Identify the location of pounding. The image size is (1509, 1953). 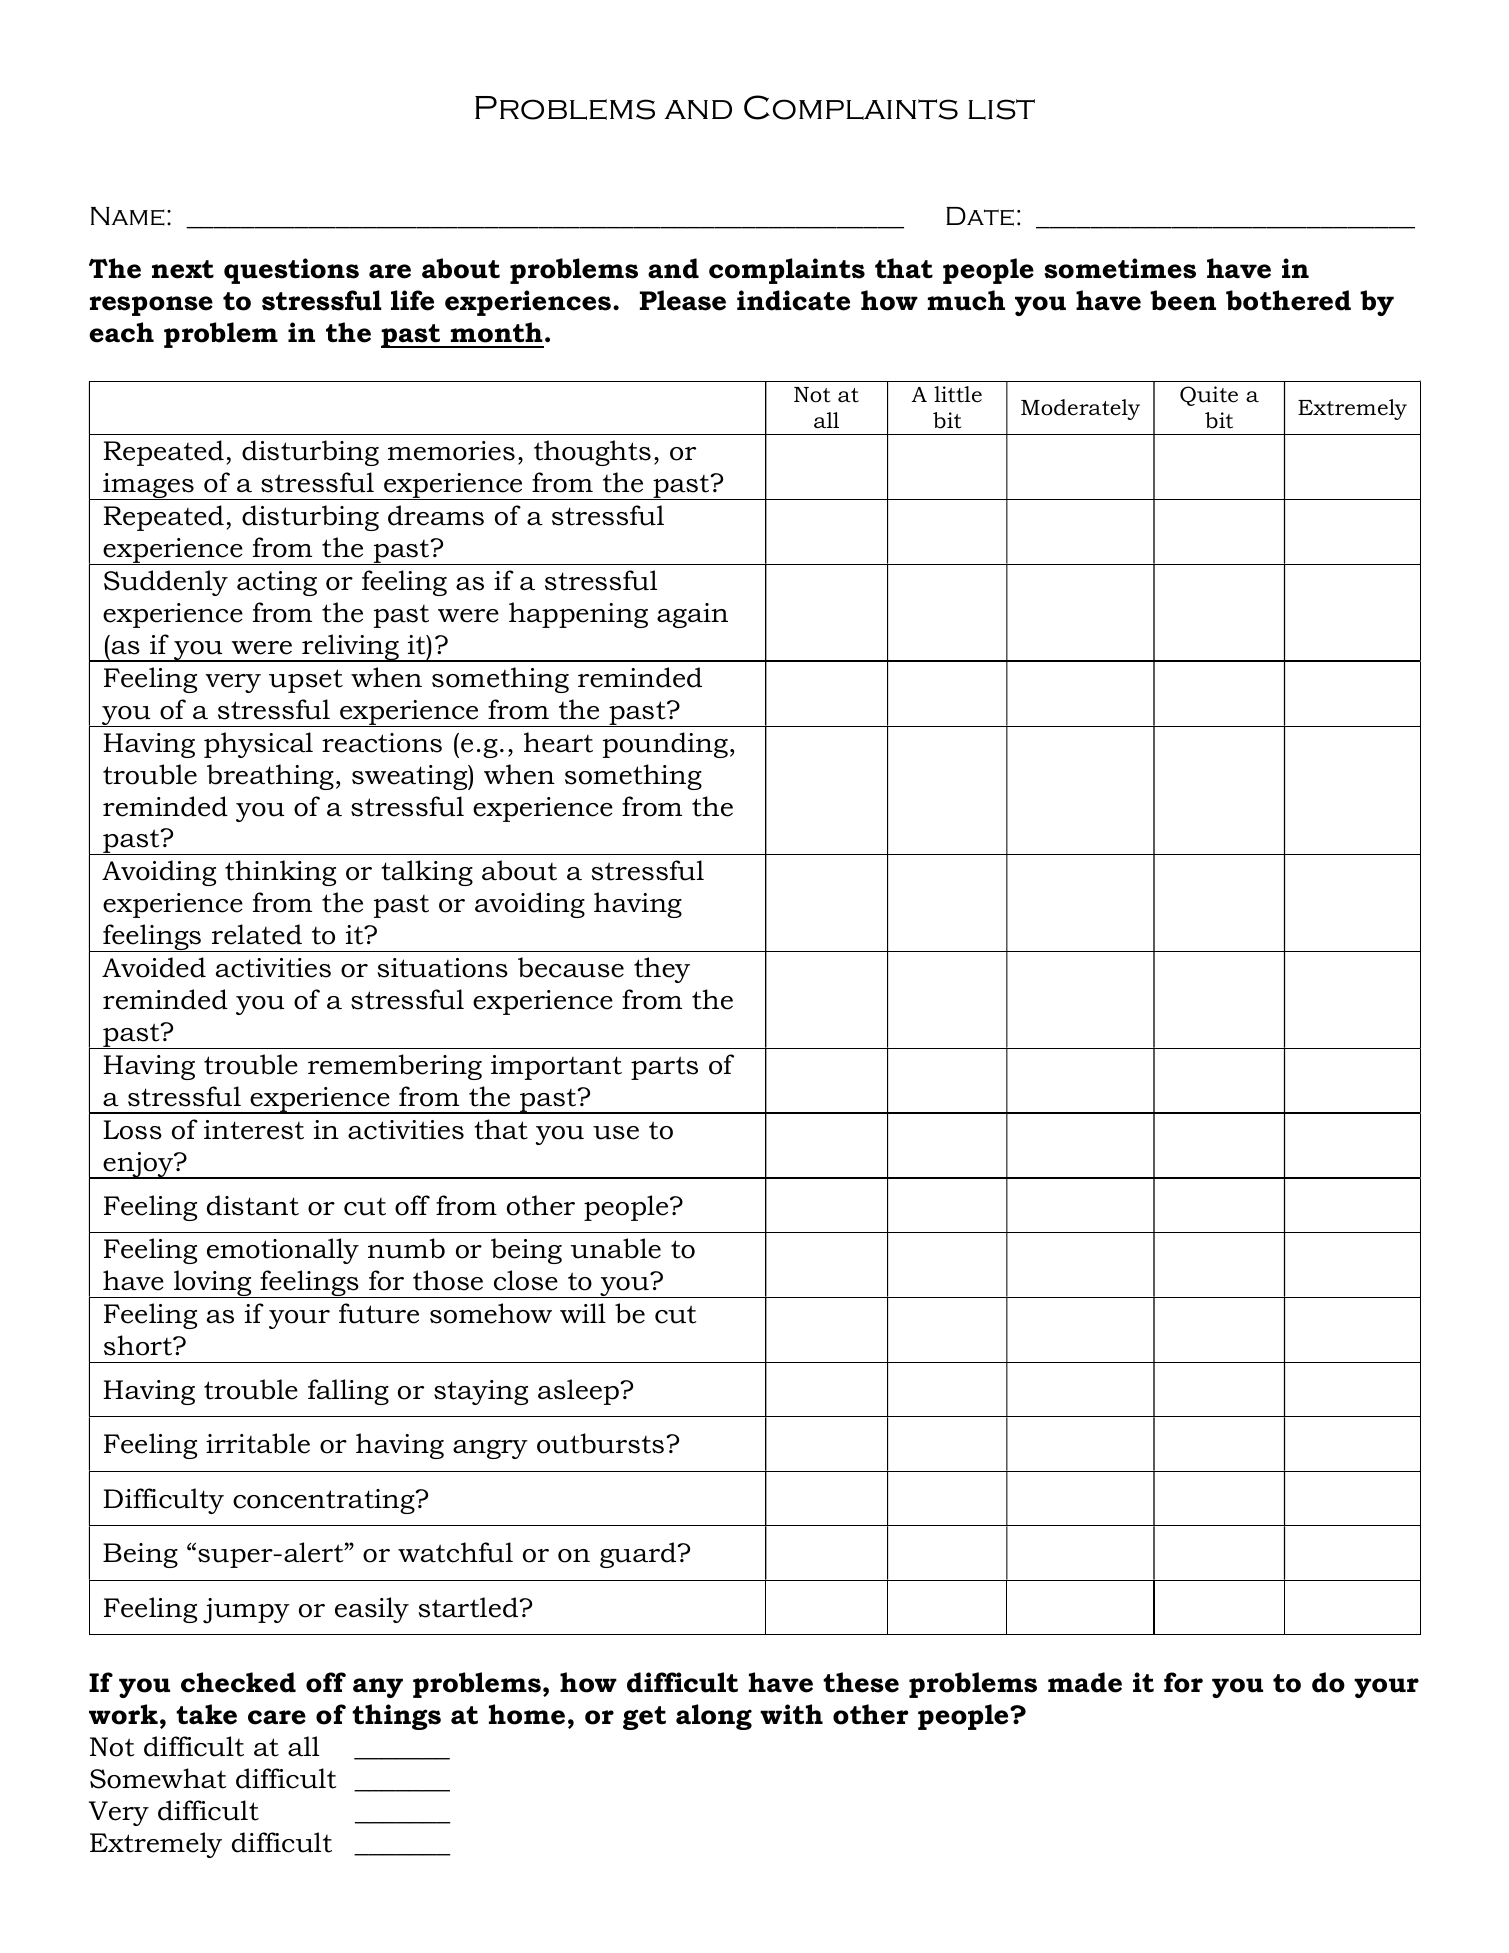
(665, 745).
